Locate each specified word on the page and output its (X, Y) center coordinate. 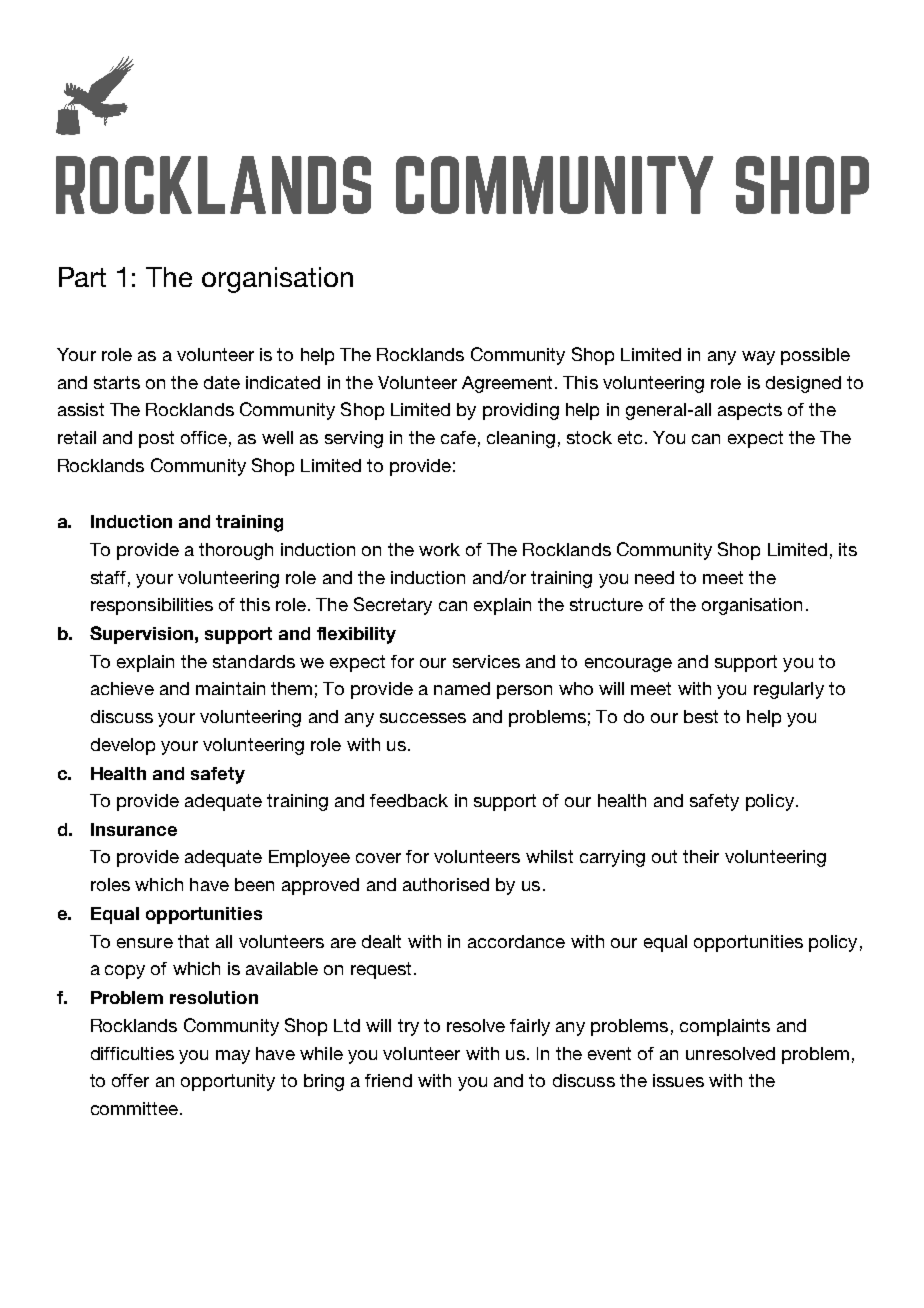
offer (130, 1080)
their (701, 856)
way (758, 358)
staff (108, 577)
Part (82, 277)
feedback (409, 800)
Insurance (134, 829)
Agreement (507, 384)
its (848, 549)
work (439, 549)
